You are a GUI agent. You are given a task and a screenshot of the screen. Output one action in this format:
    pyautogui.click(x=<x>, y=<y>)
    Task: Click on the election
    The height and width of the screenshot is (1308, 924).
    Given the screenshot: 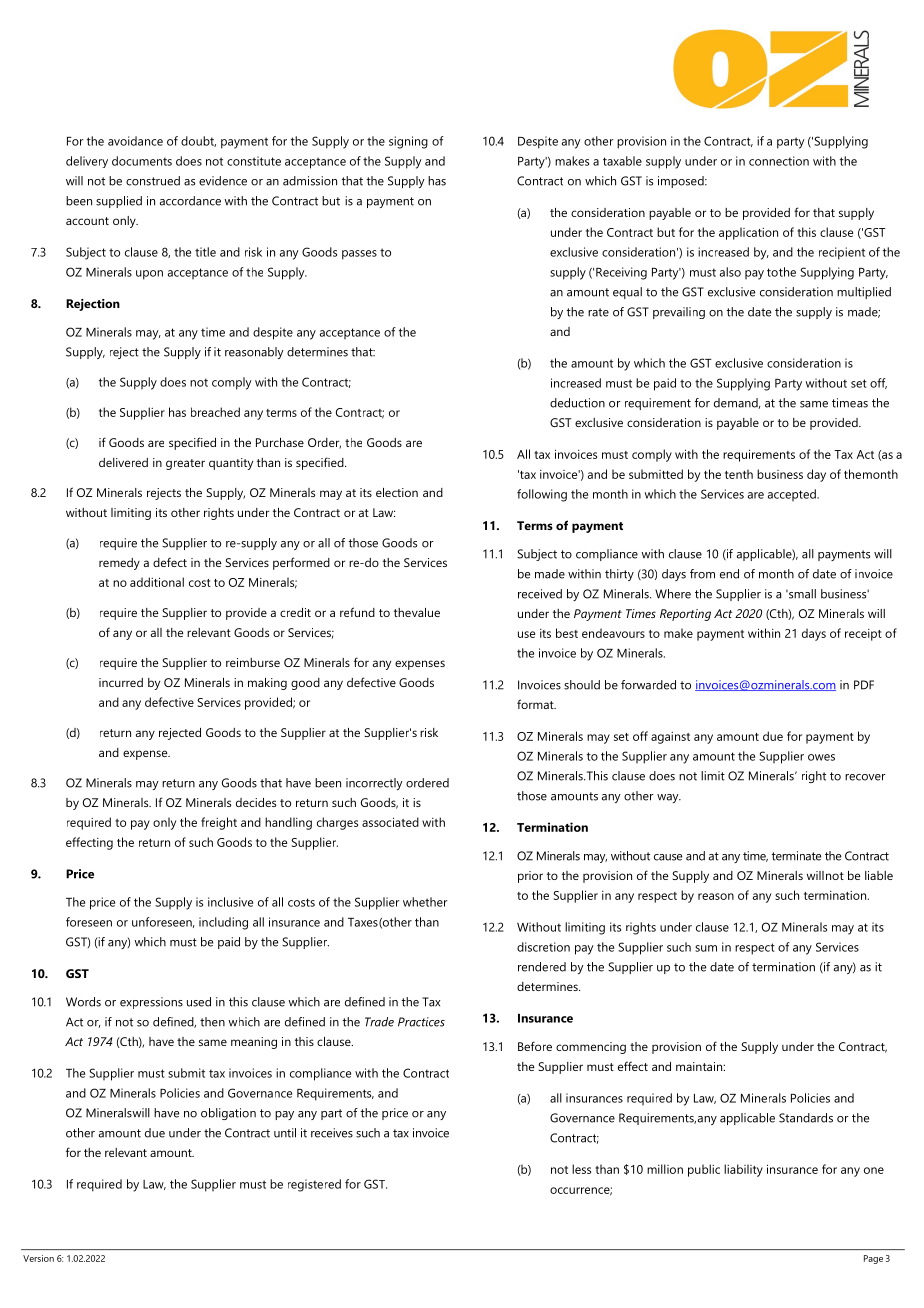 What is the action you would take?
    pyautogui.click(x=397, y=492)
